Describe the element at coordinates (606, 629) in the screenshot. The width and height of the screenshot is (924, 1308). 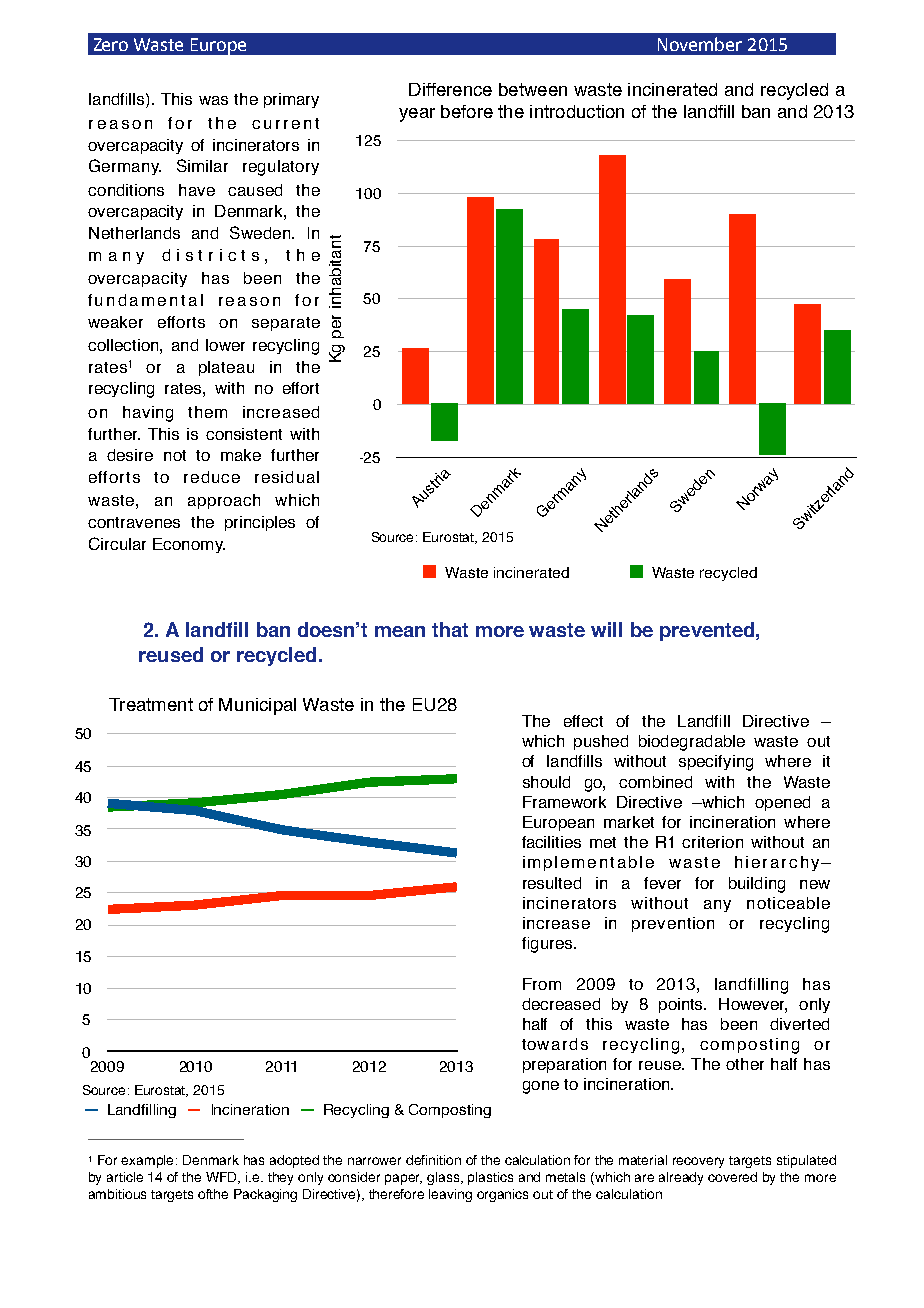
I see `will` at that location.
